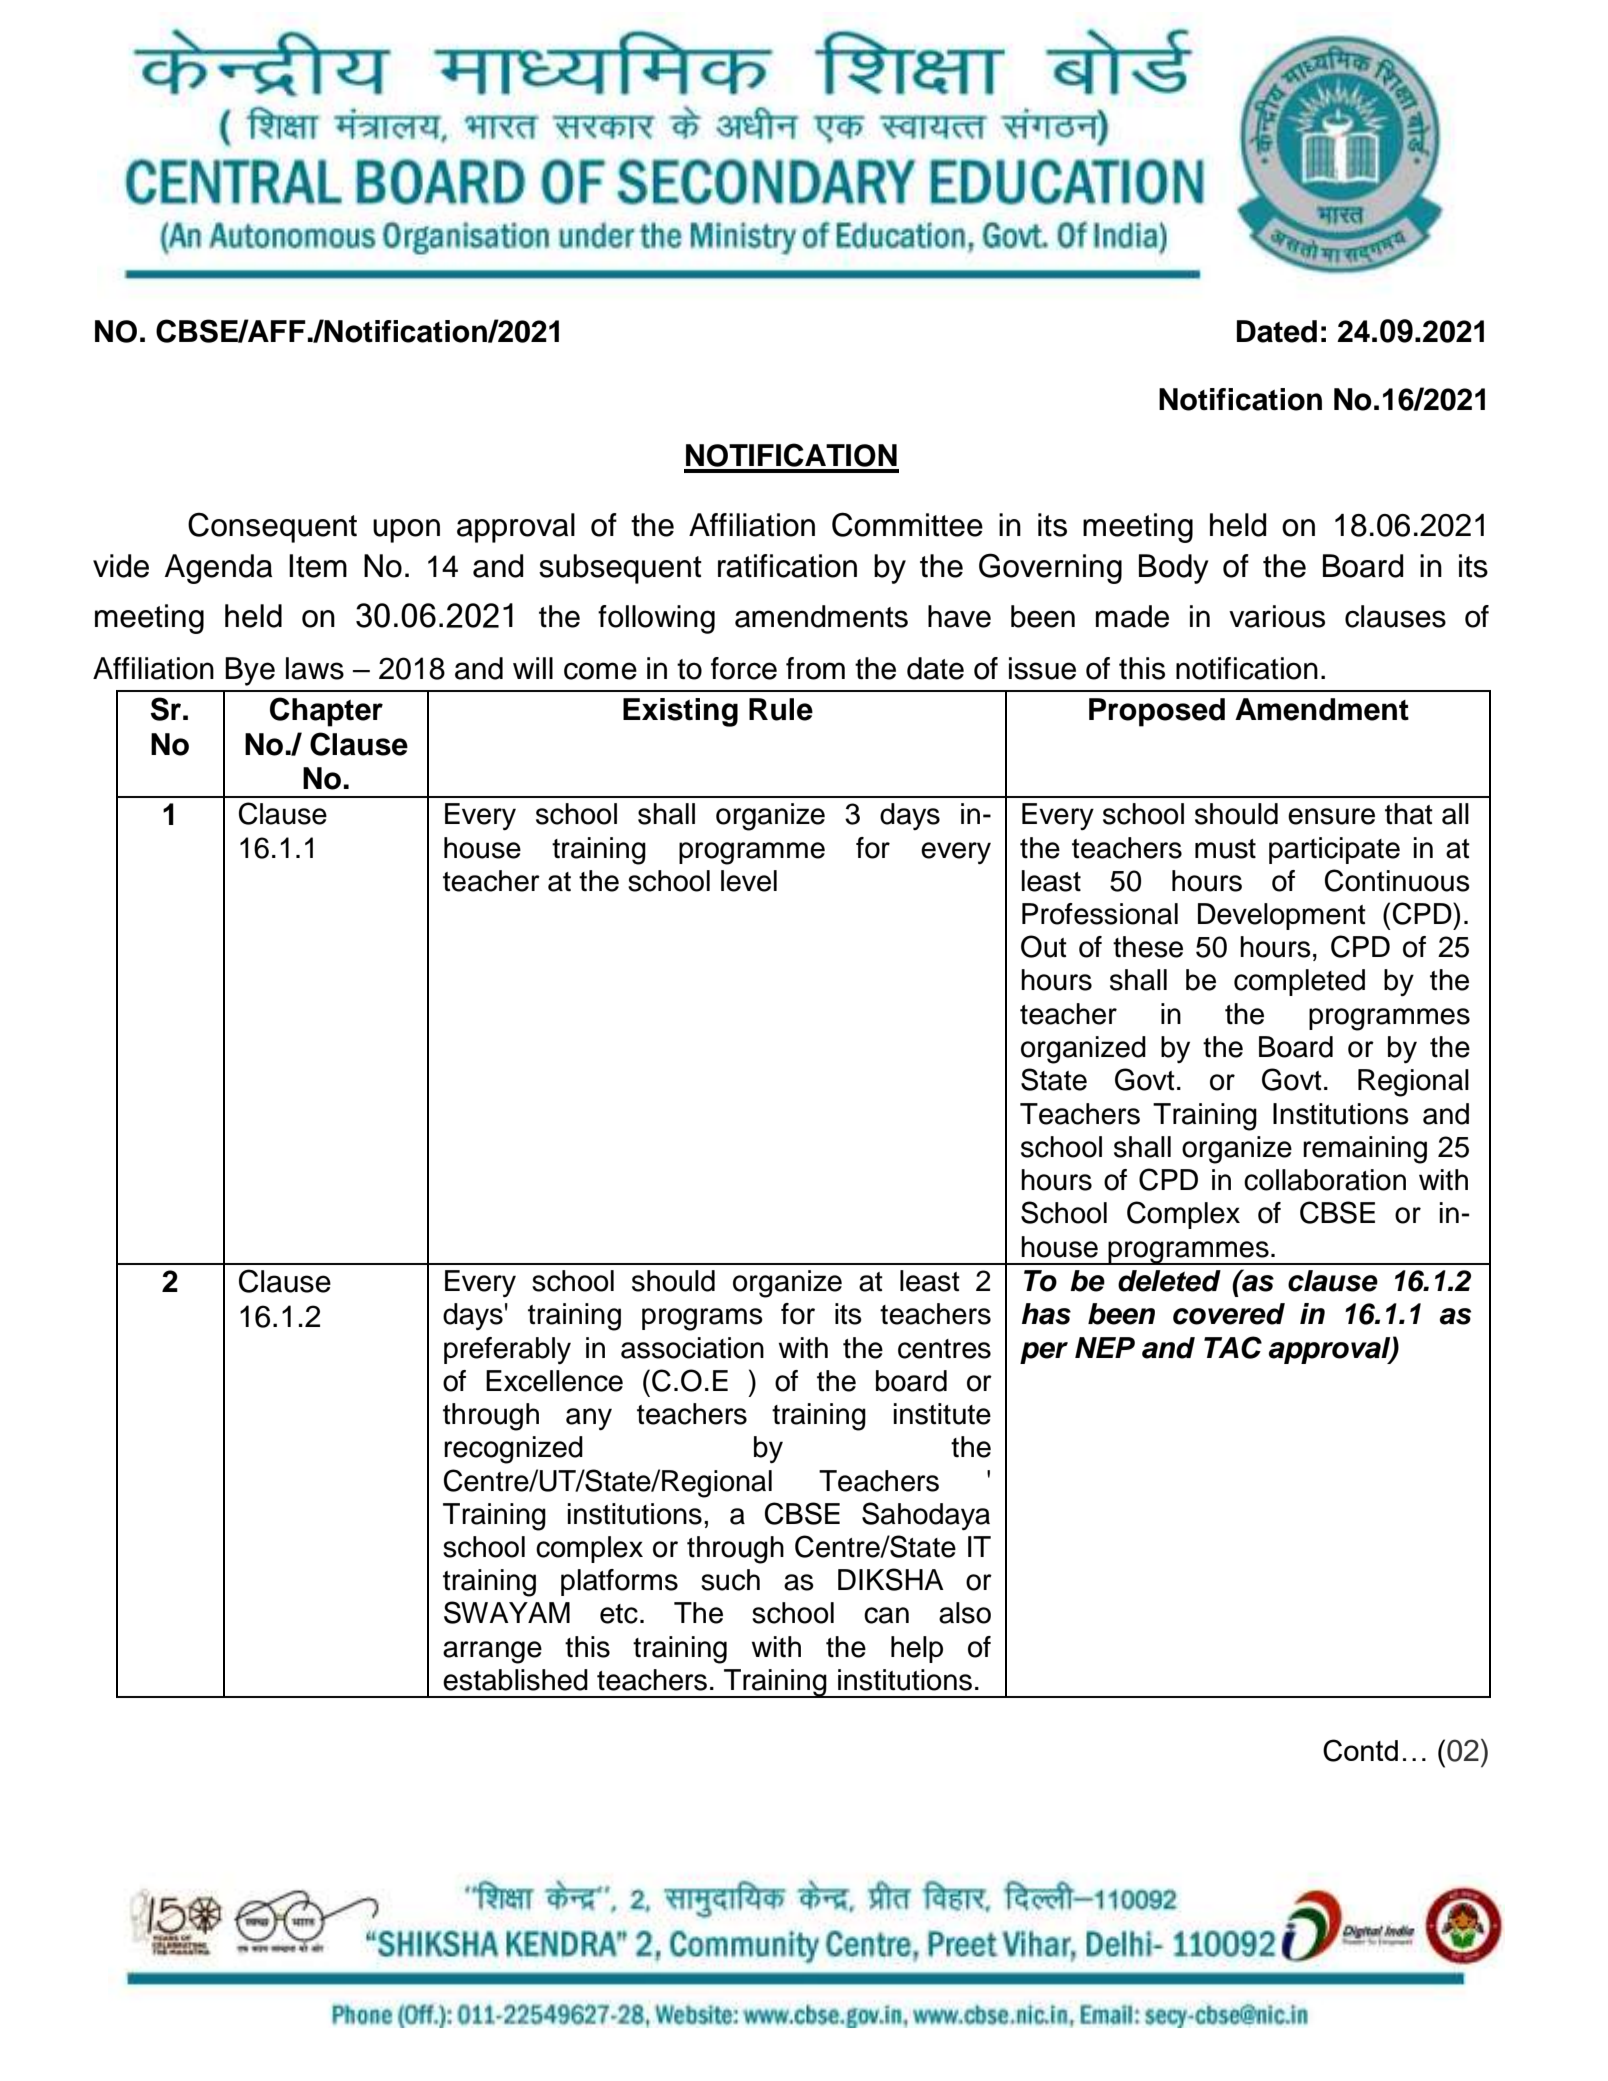  What do you see at coordinates (513, 1450) in the screenshot?
I see `recognized` at bounding box center [513, 1450].
